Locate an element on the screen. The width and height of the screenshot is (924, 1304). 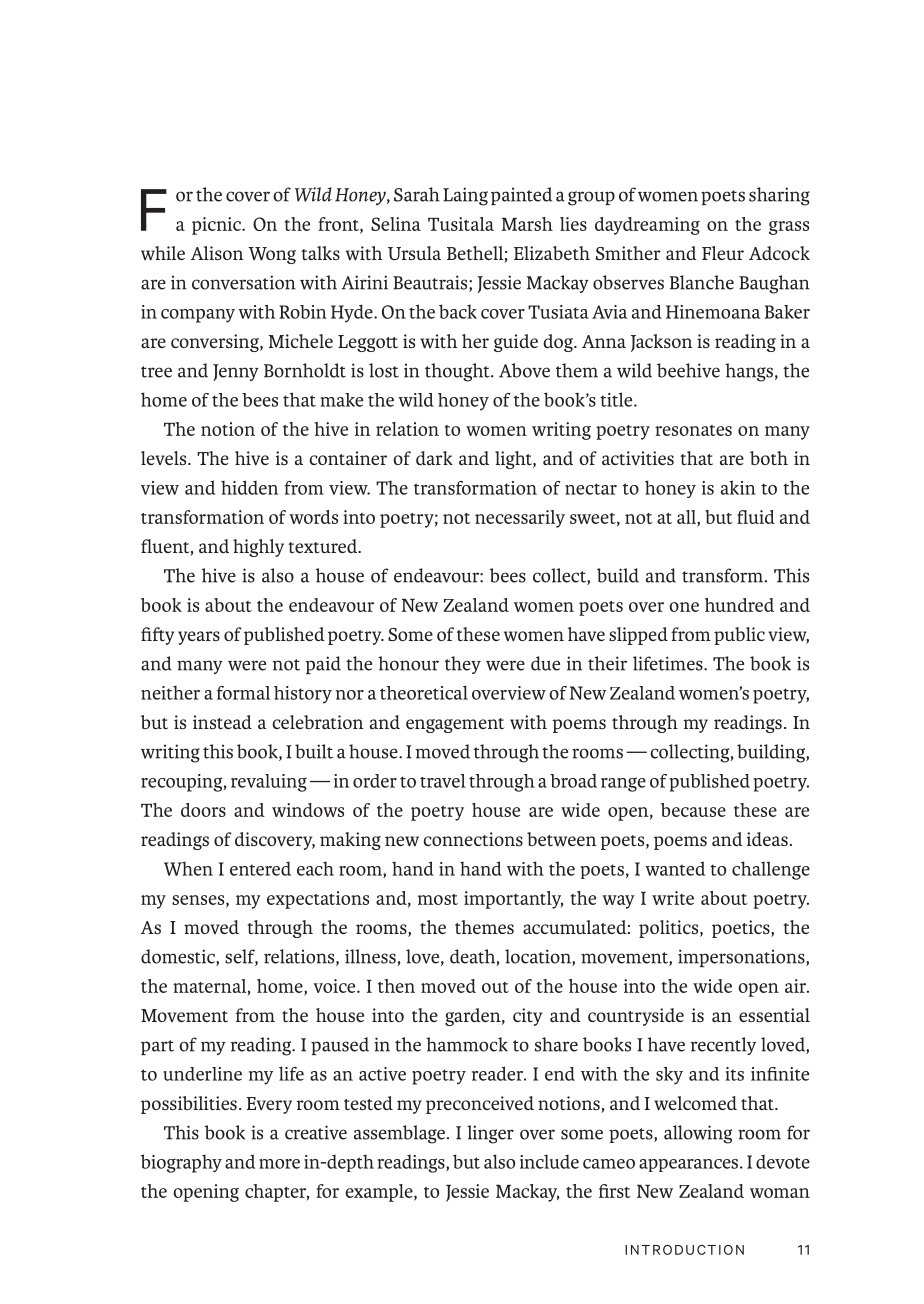
wanted is located at coordinates (675, 868).
